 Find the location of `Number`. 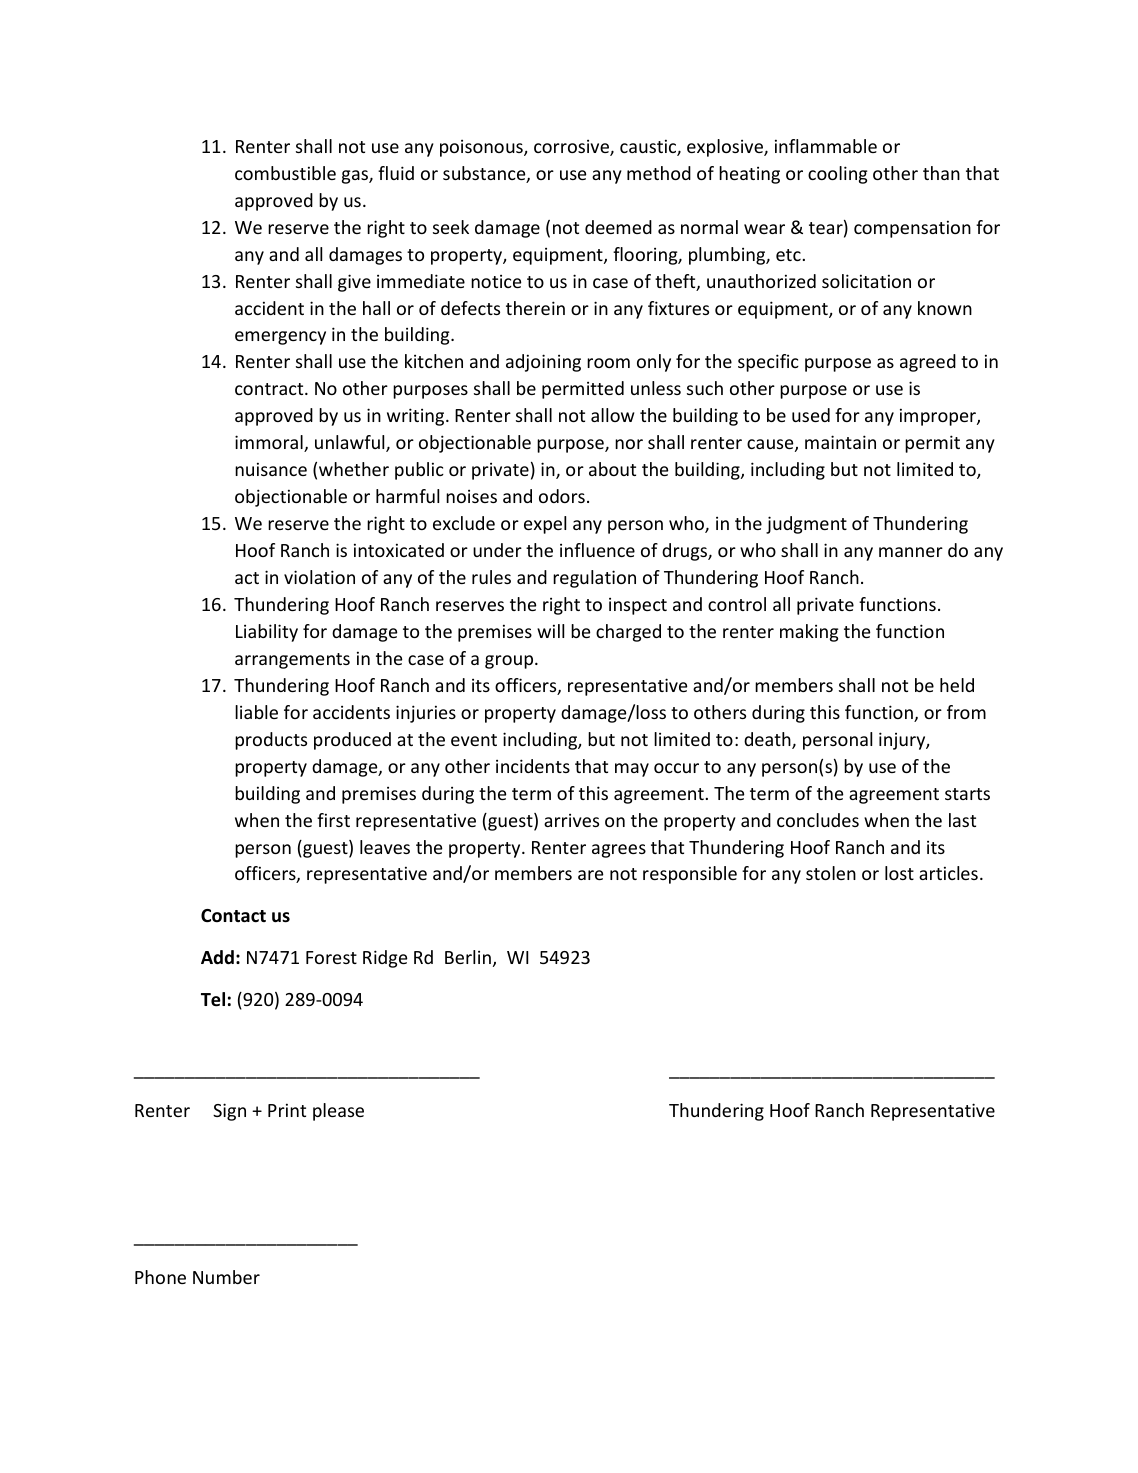

Number is located at coordinates (226, 1277).
